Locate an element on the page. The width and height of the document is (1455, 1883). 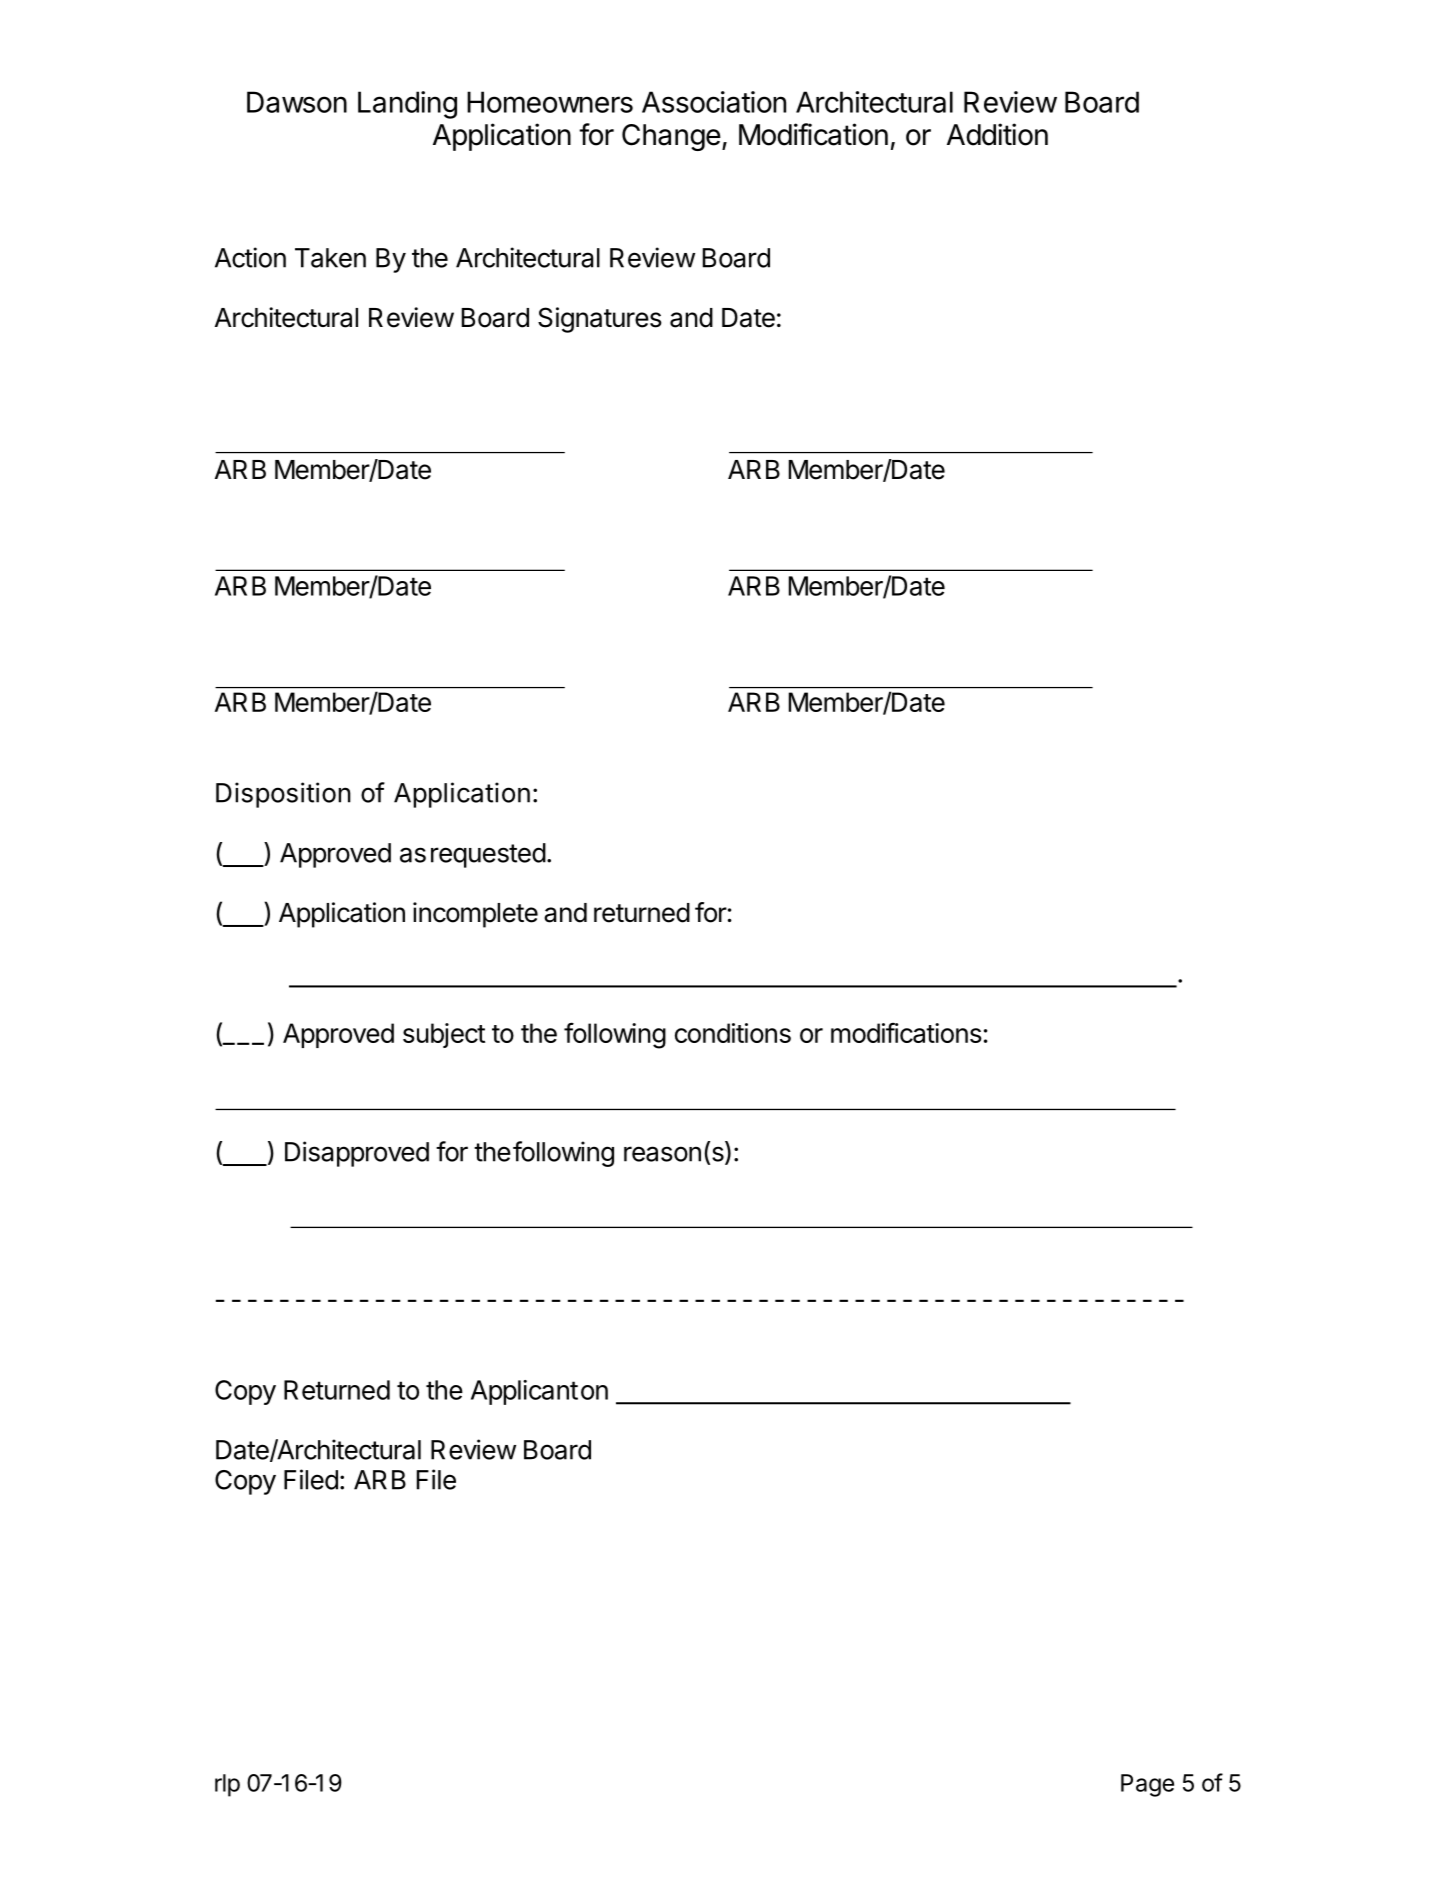
Disposition is located at coordinates (283, 795).
